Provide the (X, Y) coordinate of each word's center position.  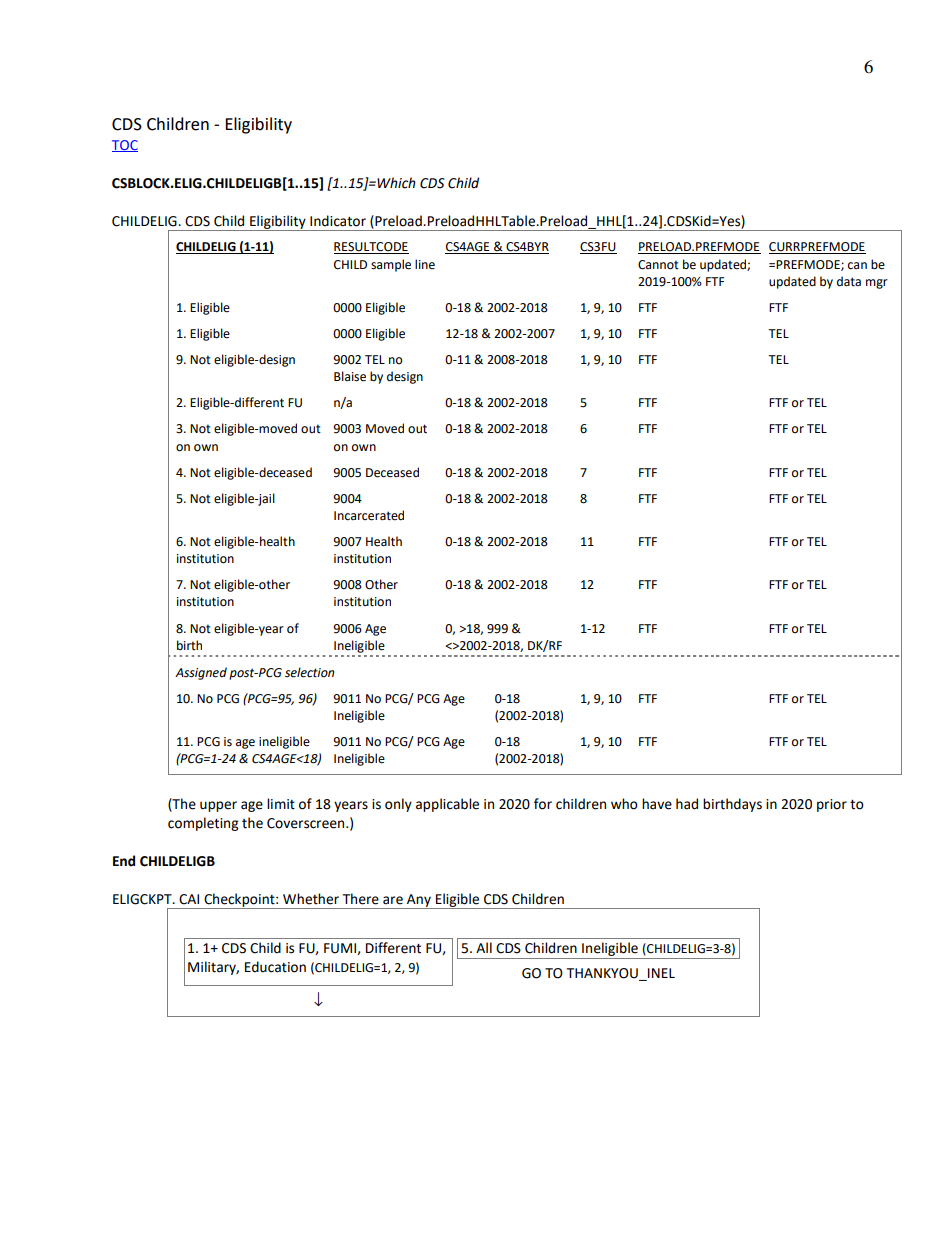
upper (218, 806)
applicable (447, 805)
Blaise (350, 376)
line (425, 264)
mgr (877, 284)
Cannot (658, 265)
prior (832, 805)
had (687, 804)
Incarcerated (369, 515)
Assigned (201, 673)
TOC (125, 146)
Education (275, 967)
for (543, 804)
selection (309, 672)
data (849, 281)
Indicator (338, 221)
